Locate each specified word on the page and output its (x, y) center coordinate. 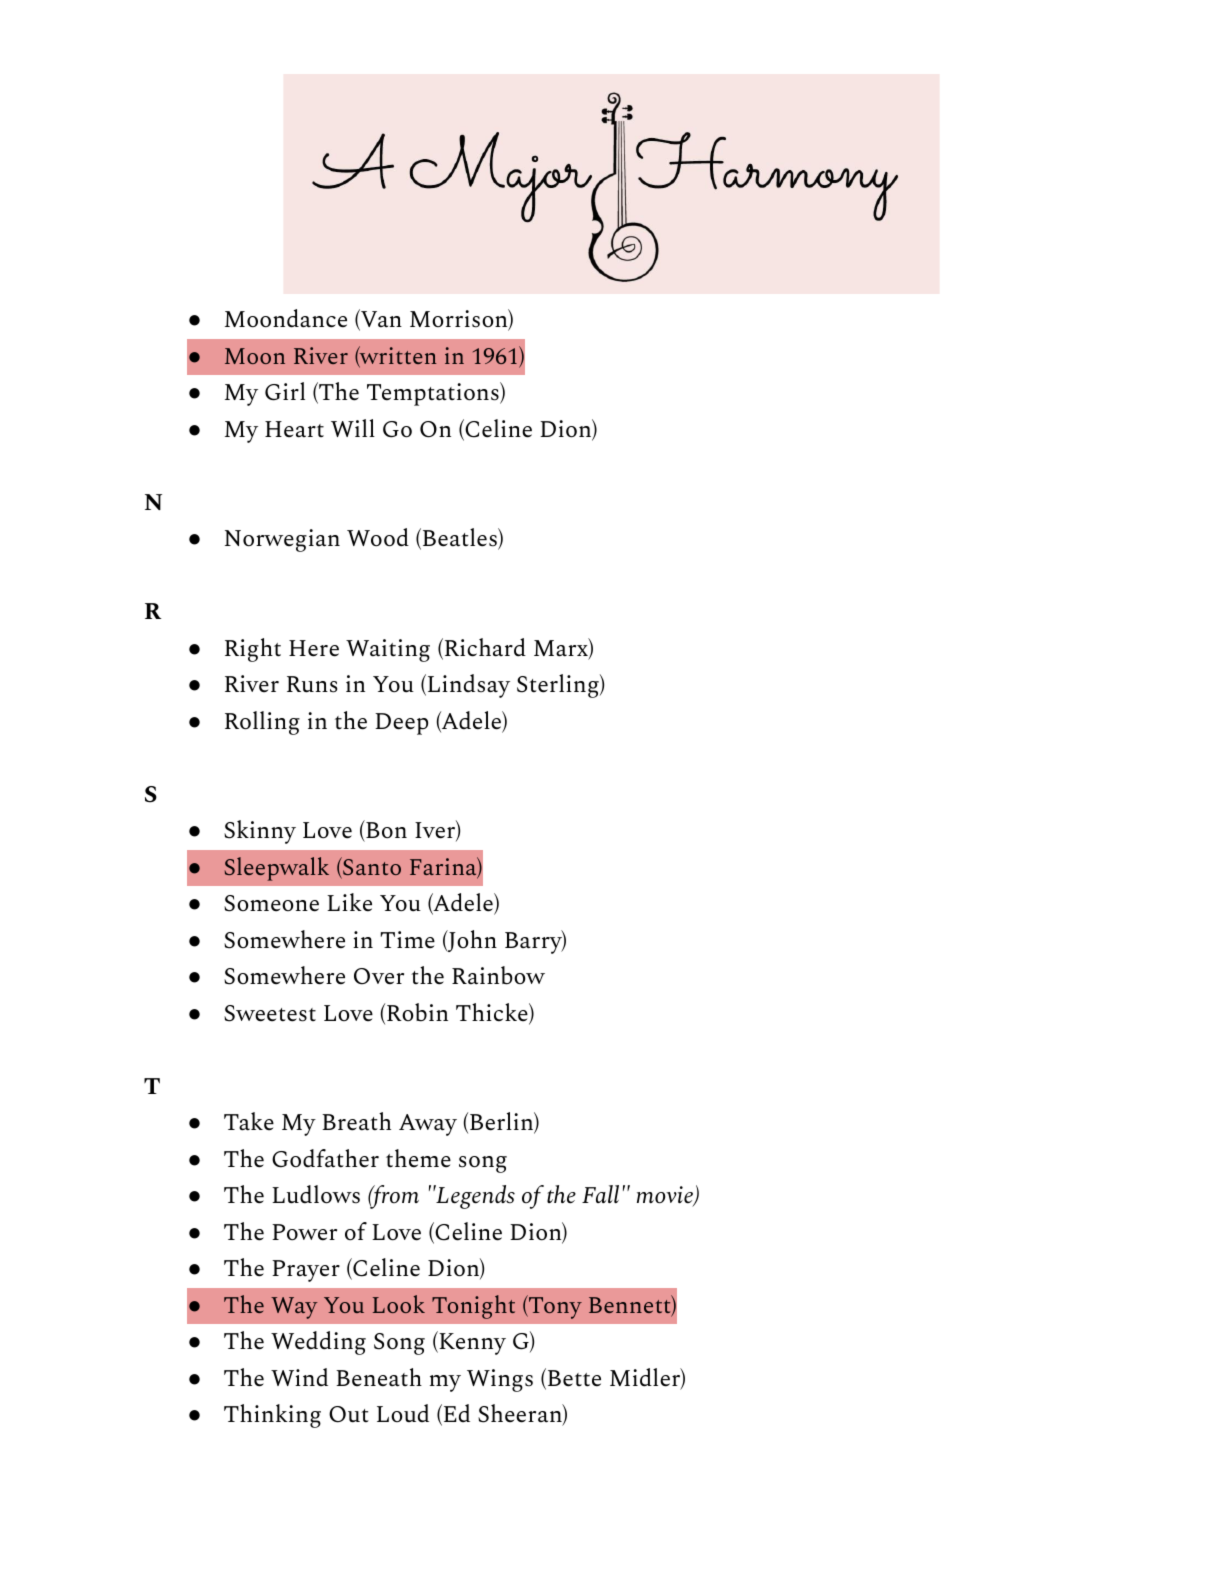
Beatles (461, 538)
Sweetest (270, 1013)
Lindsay (467, 686)
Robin (417, 1012)
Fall (600, 1194)
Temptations (434, 394)
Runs (312, 684)
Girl (285, 391)
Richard (484, 648)
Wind (299, 1377)
